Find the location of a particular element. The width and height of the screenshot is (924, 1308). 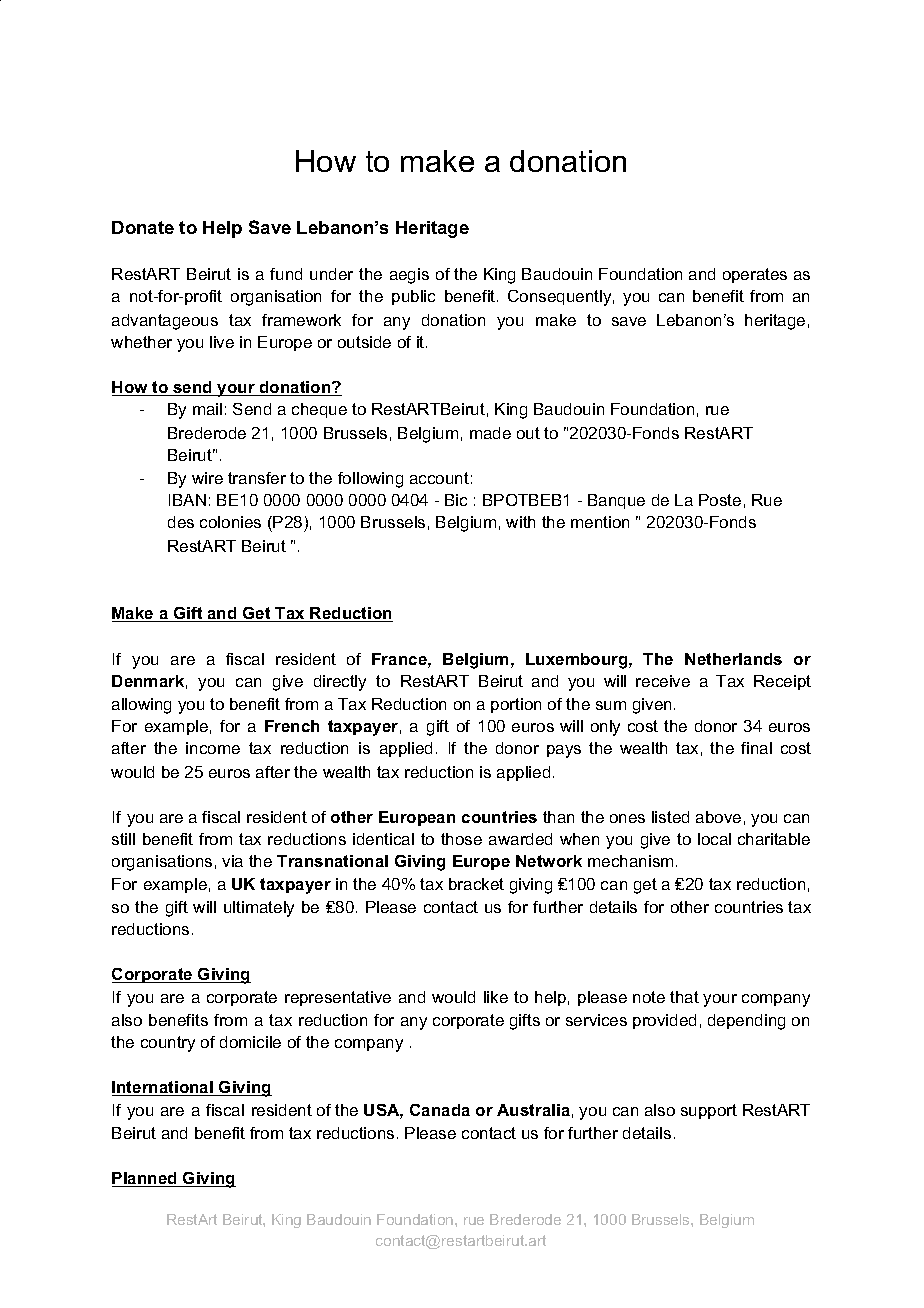

Donate is located at coordinates (143, 227).
